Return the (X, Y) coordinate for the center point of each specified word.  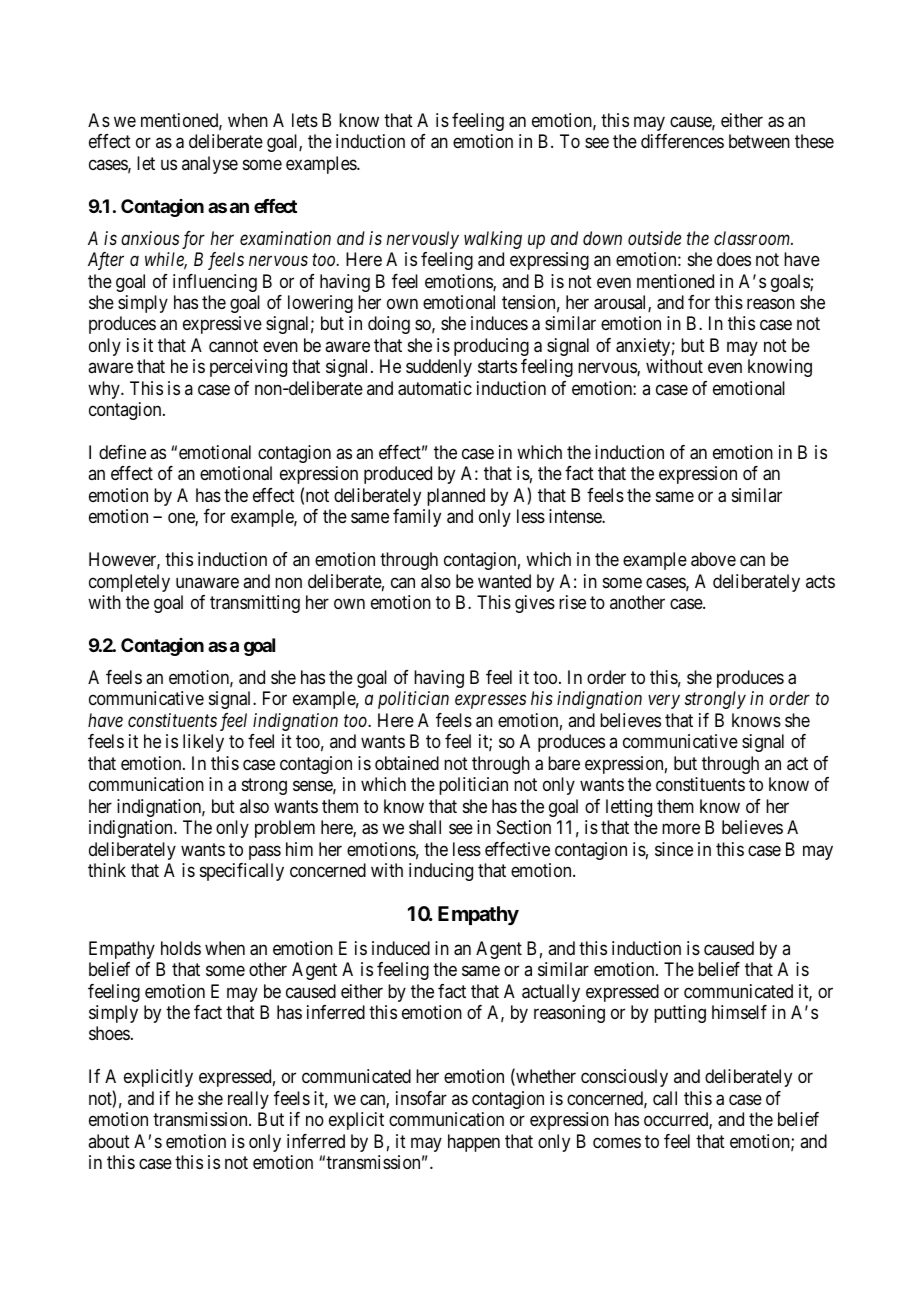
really (248, 1100)
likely (203, 743)
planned (456, 497)
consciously (624, 1078)
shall (425, 827)
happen (474, 1143)
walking (493, 240)
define (122, 452)
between (759, 141)
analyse (210, 165)
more (681, 829)
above (713, 559)
